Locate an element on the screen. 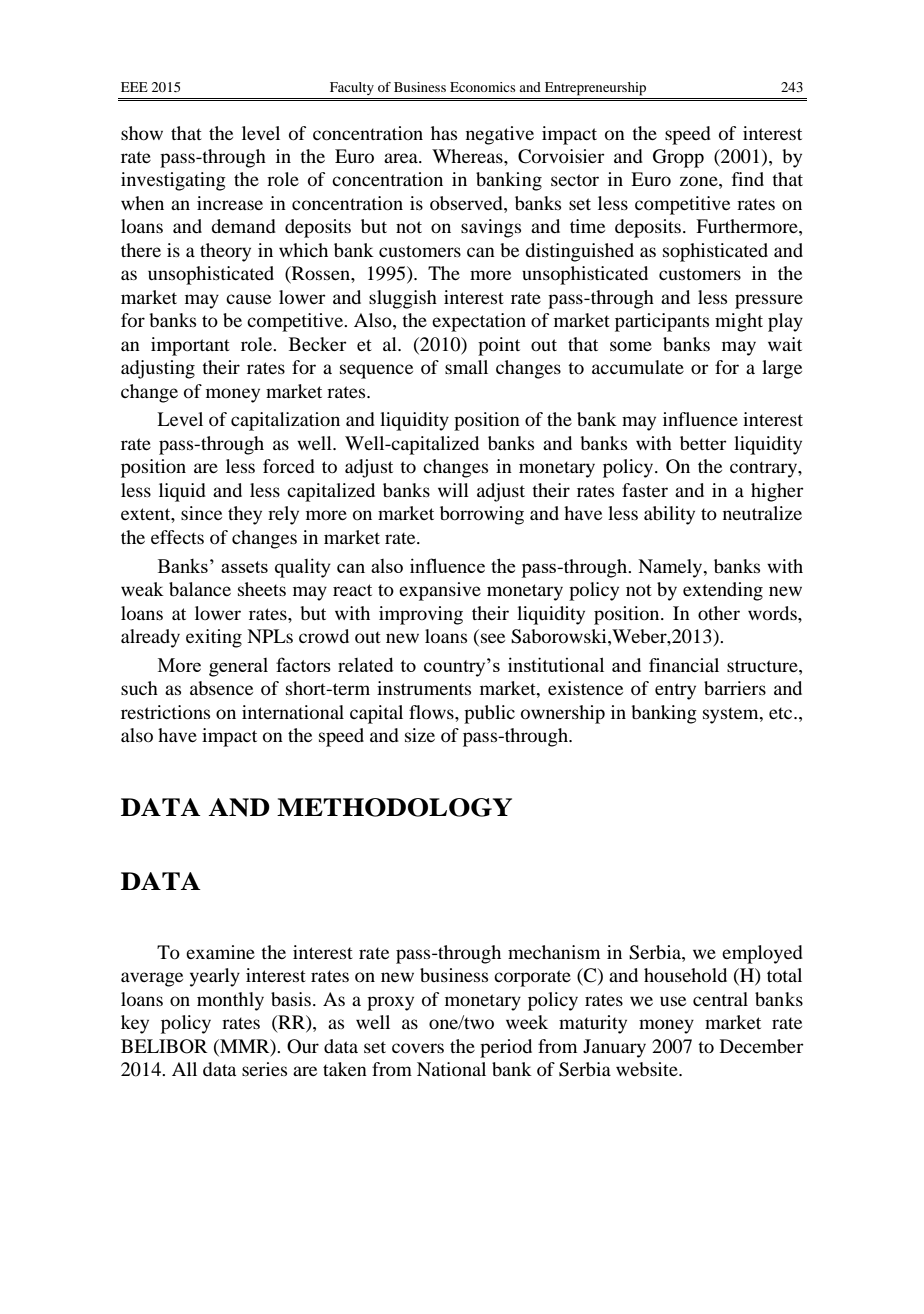  has is located at coordinates (444, 133).
